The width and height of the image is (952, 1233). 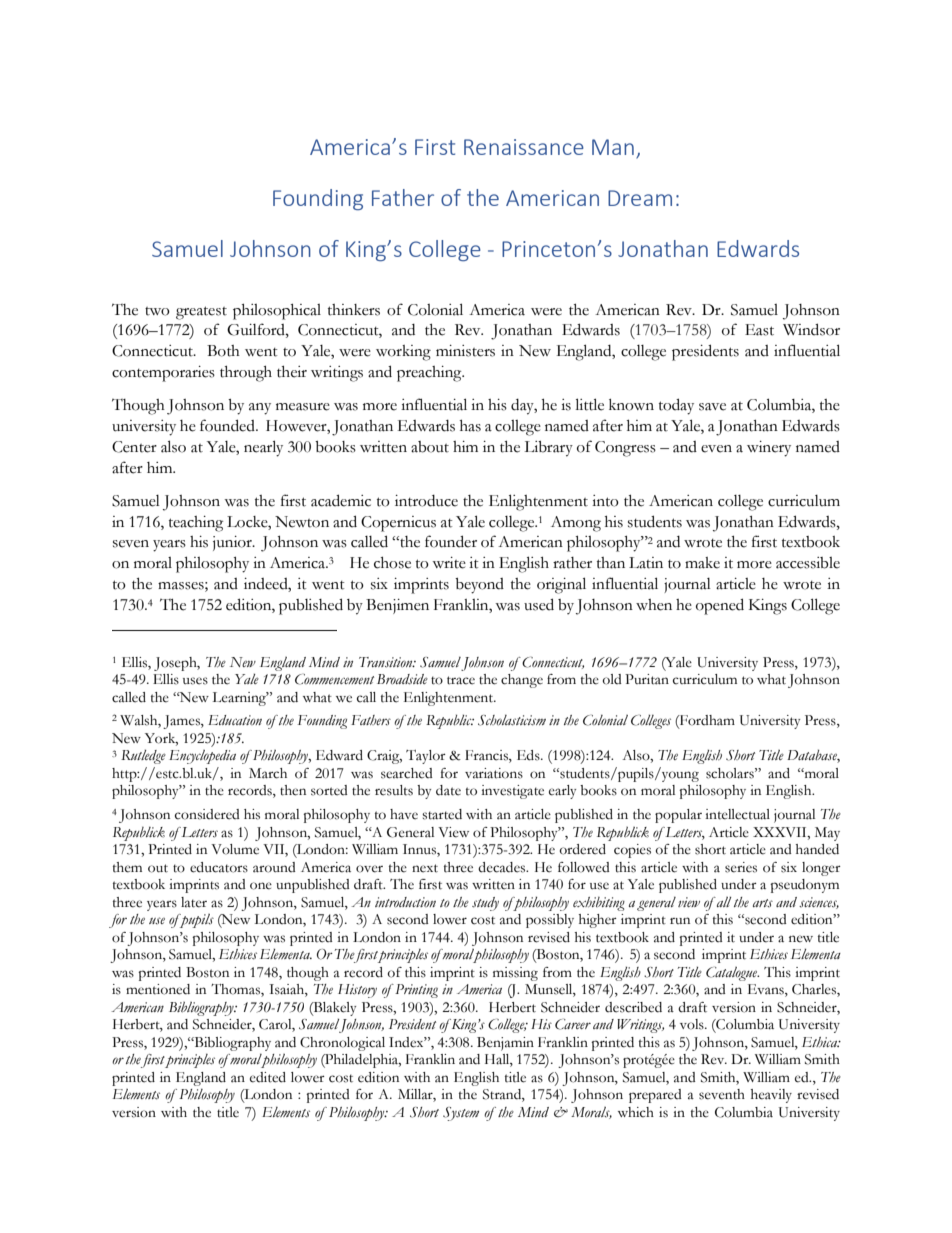 What do you see at coordinates (201, 313) in the image?
I see `greatest` at bounding box center [201, 313].
